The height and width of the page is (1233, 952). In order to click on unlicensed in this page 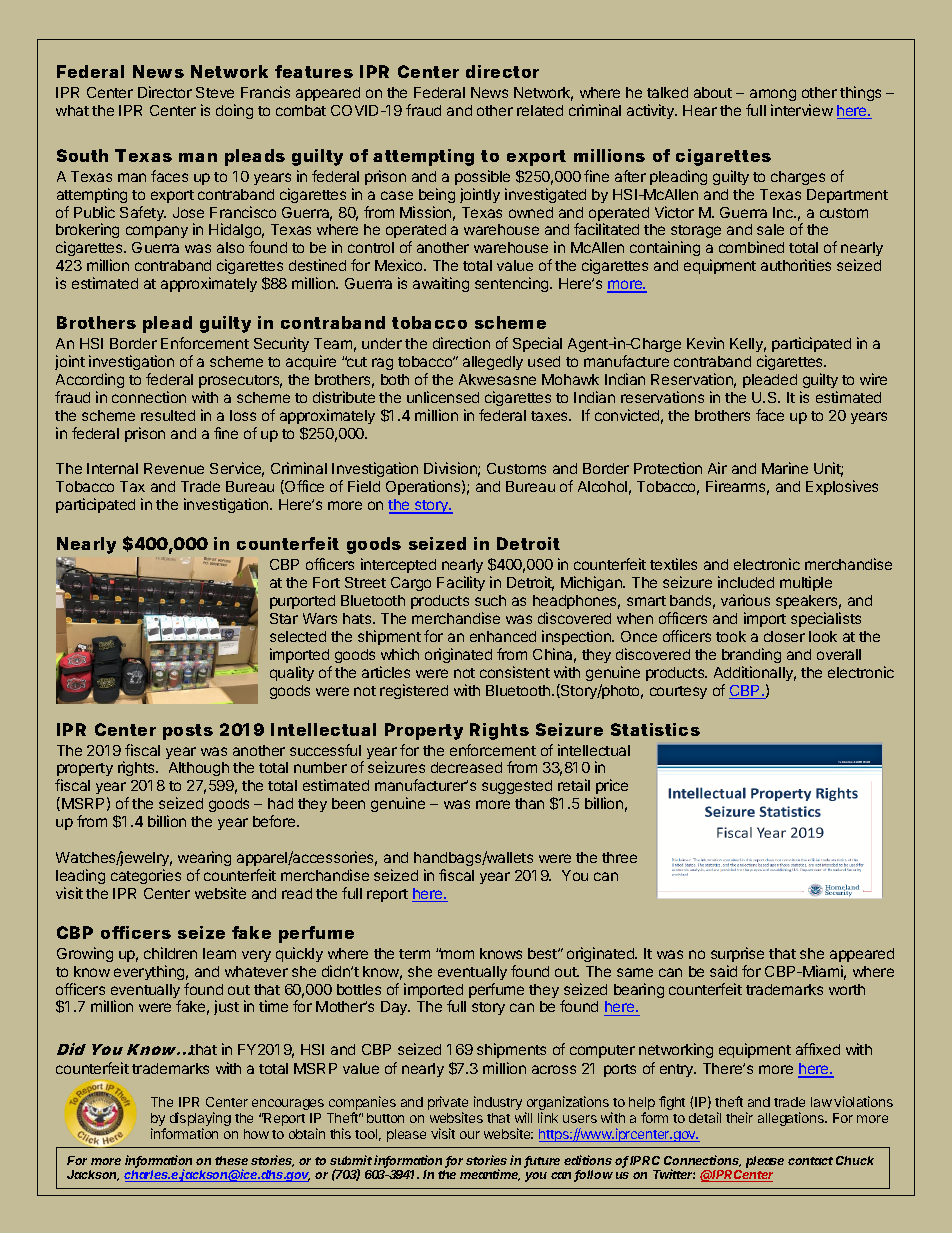, I will do `click(443, 397)`.
